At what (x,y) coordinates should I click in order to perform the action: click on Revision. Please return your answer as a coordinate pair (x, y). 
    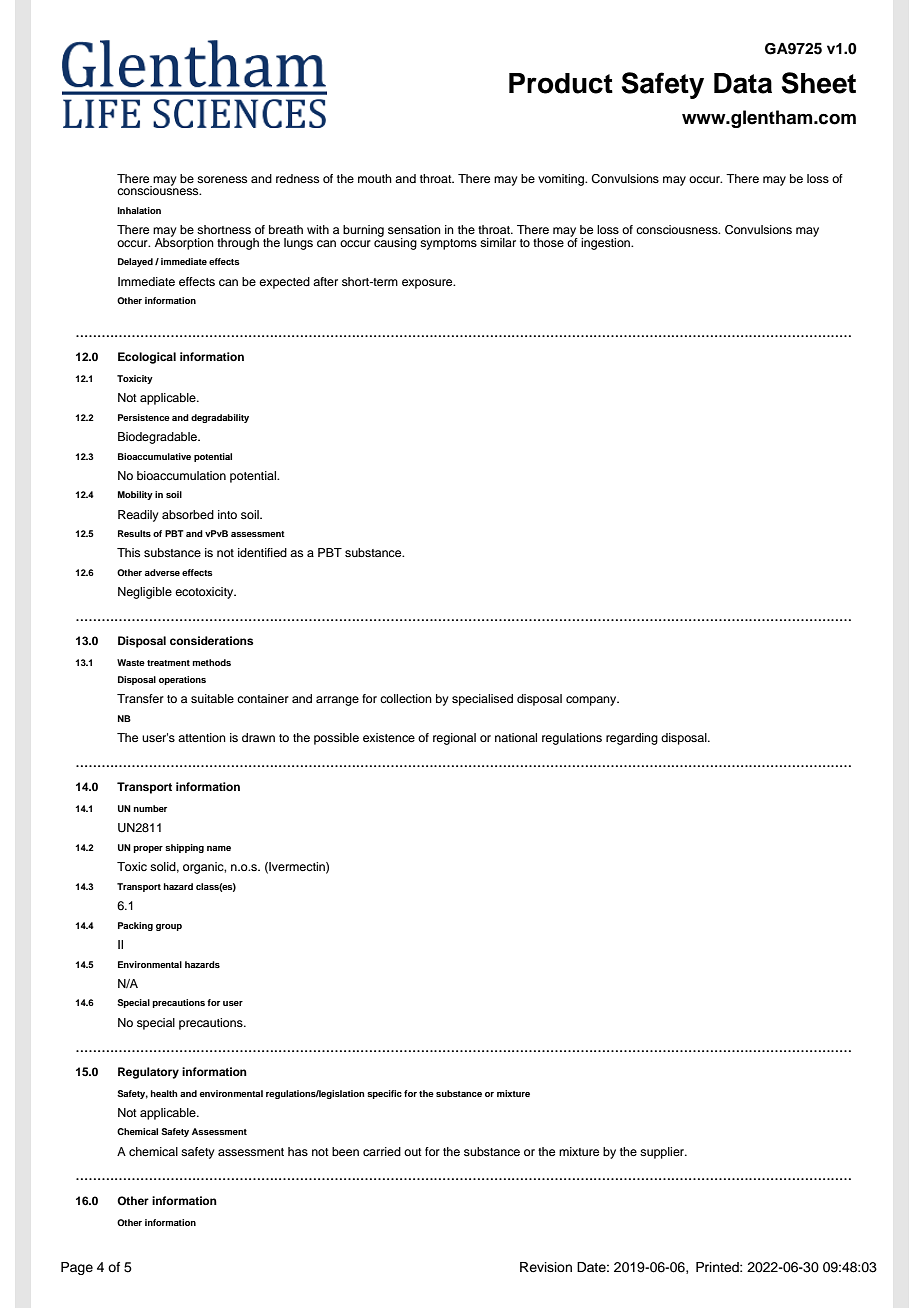
    Looking at the image, I should click on (546, 1267).
